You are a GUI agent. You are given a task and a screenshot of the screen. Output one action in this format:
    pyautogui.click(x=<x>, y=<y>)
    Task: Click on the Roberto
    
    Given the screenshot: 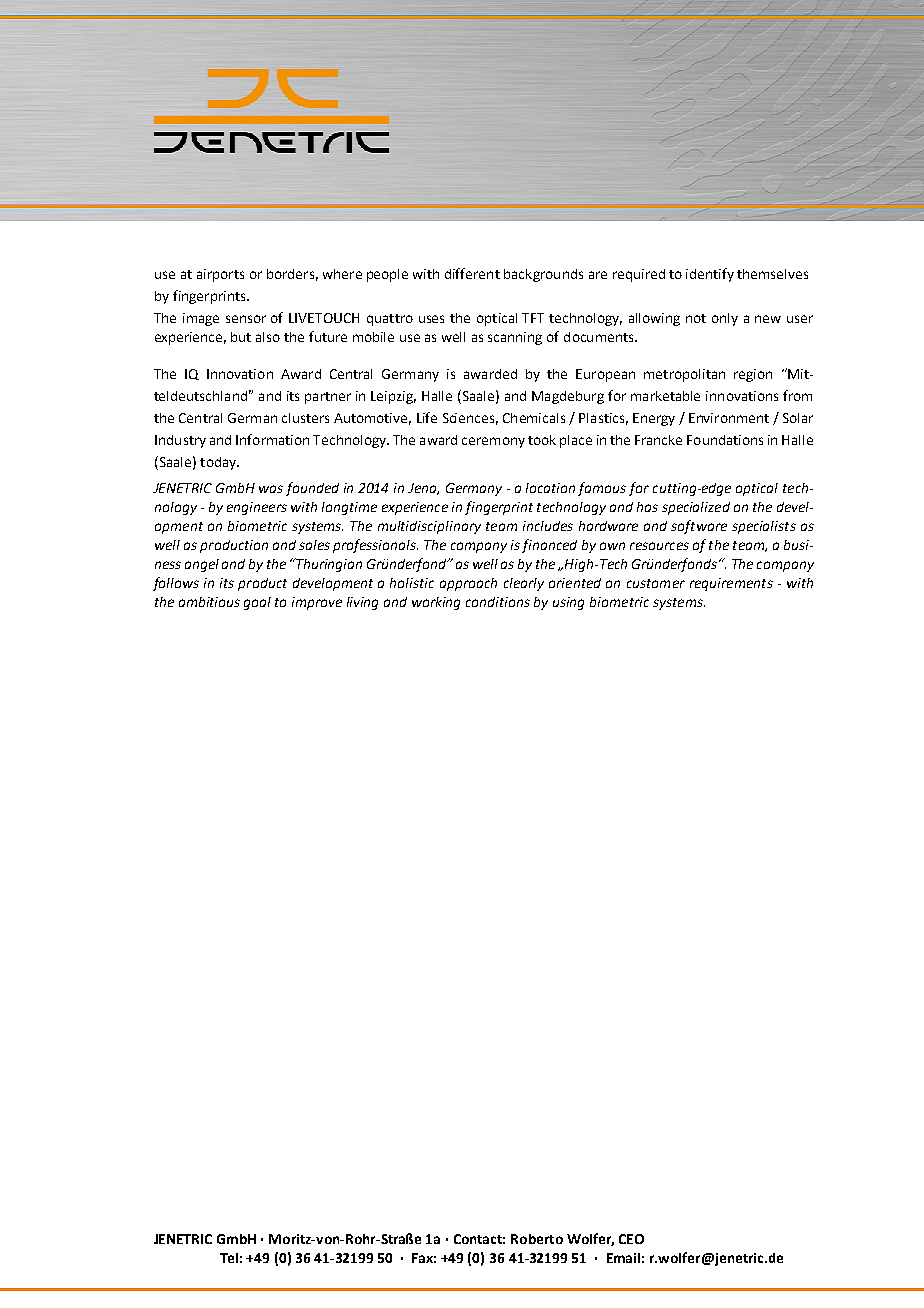 What is the action you would take?
    pyautogui.click(x=537, y=1239)
